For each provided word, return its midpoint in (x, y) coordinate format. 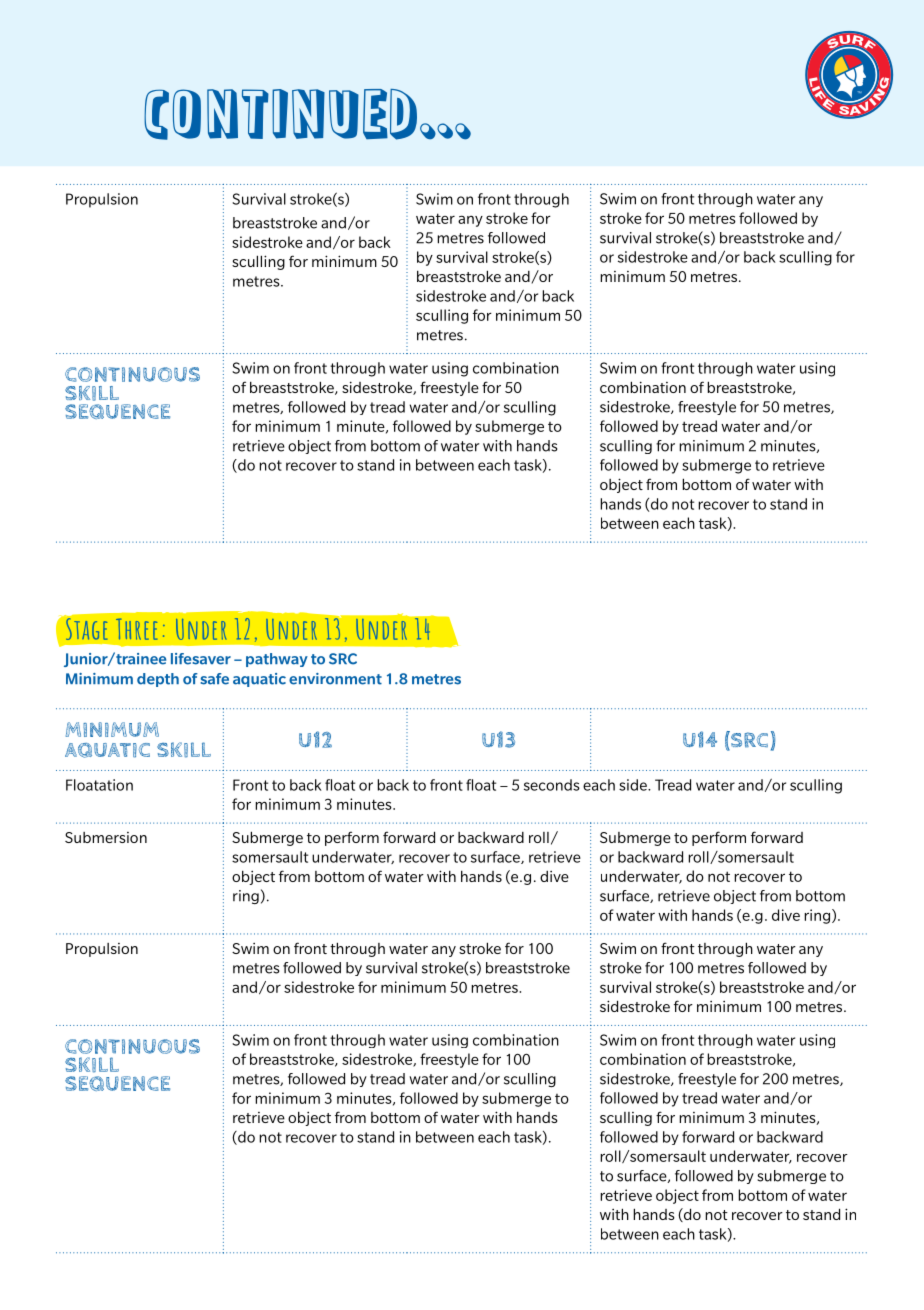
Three (136, 629)
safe (214, 679)
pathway (277, 660)
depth (158, 680)
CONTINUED (280, 114)
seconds (552, 785)
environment (335, 679)
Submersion (106, 837)
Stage (86, 629)
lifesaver (201, 659)
